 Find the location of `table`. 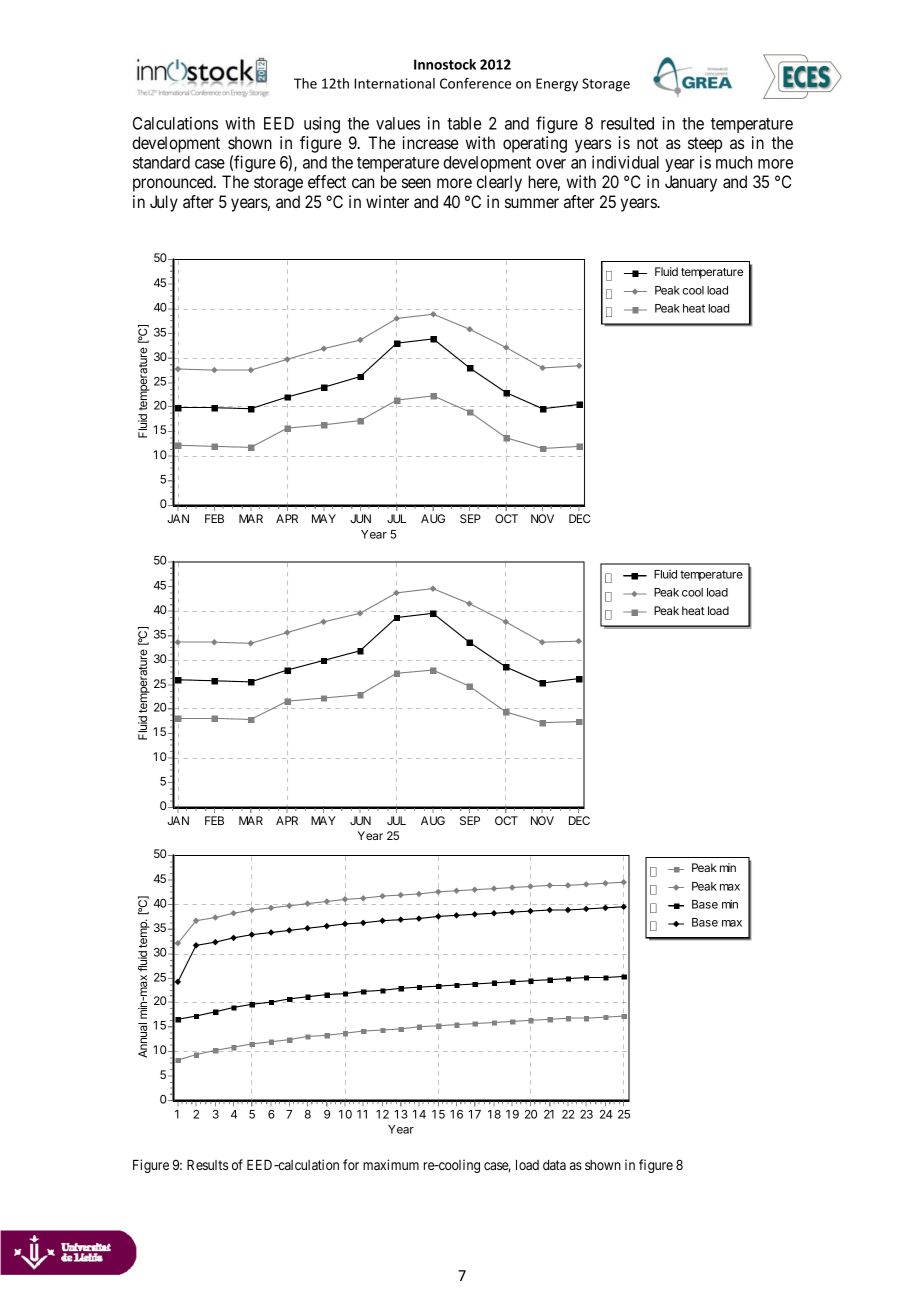

table is located at coordinates (464, 123).
